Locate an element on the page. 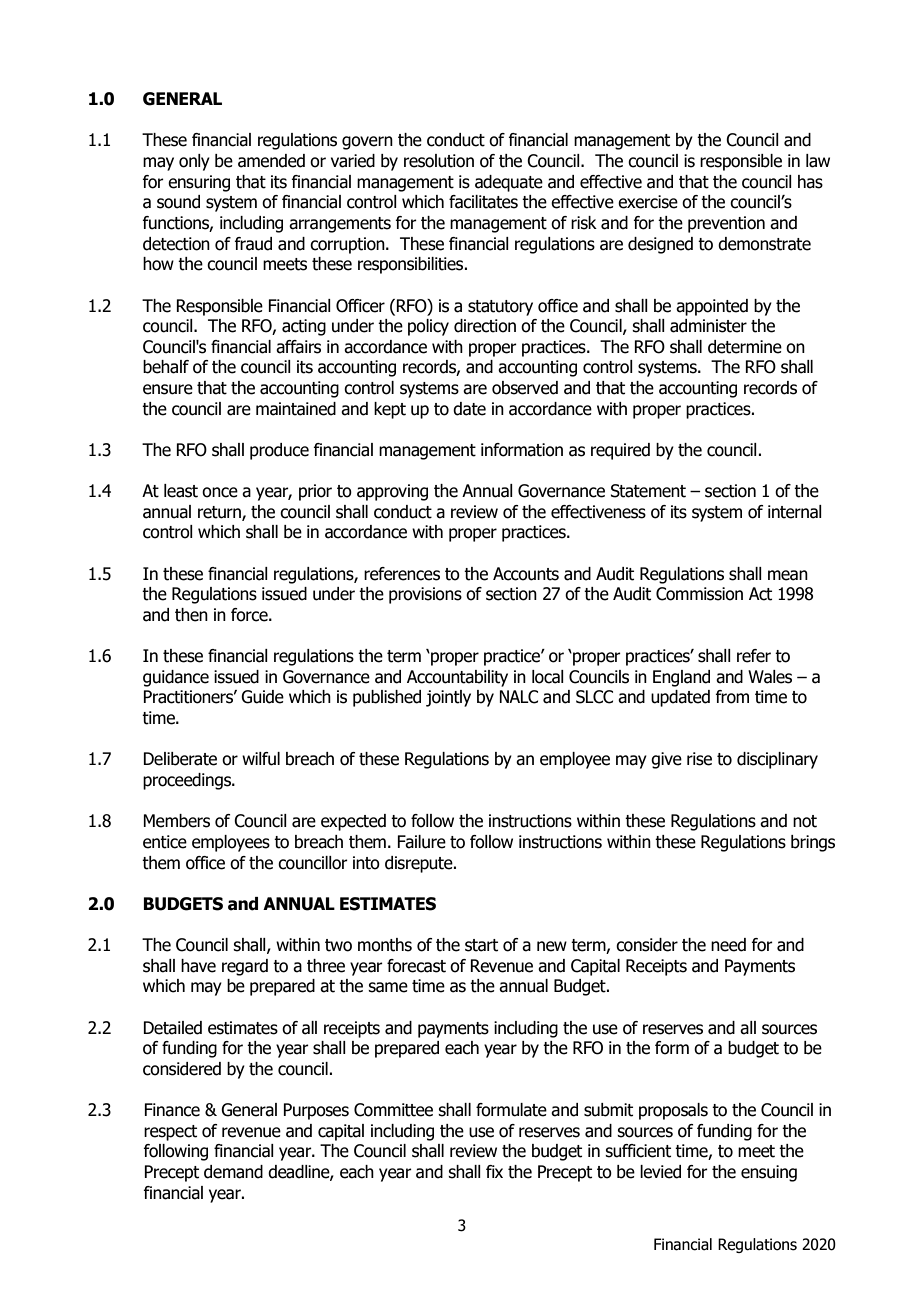 The image size is (924, 1308). prevention is located at coordinates (726, 224).
